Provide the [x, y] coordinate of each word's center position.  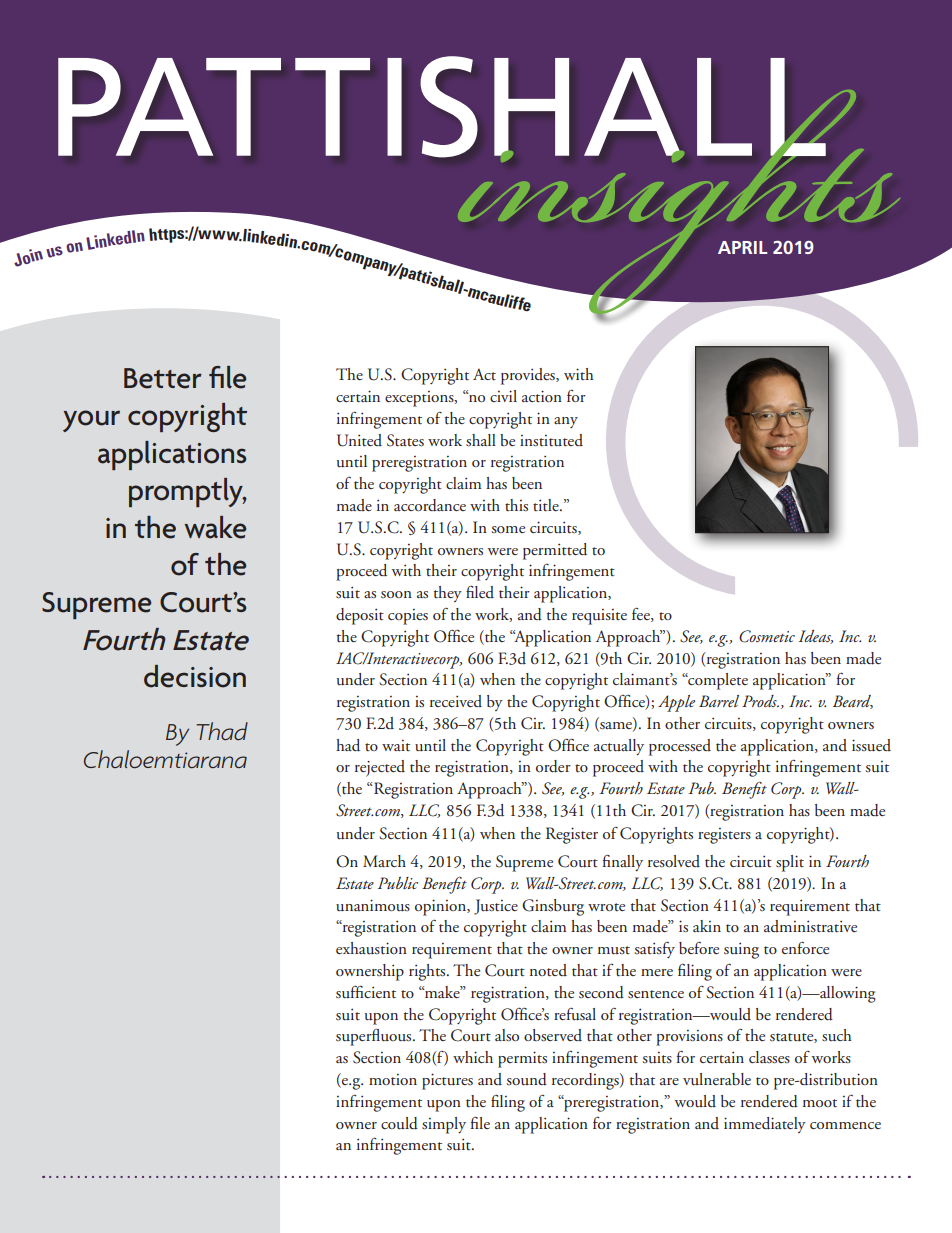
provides [529, 376]
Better [163, 378]
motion [393, 1080]
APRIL [742, 247]
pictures [447, 1081]
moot [820, 1103]
